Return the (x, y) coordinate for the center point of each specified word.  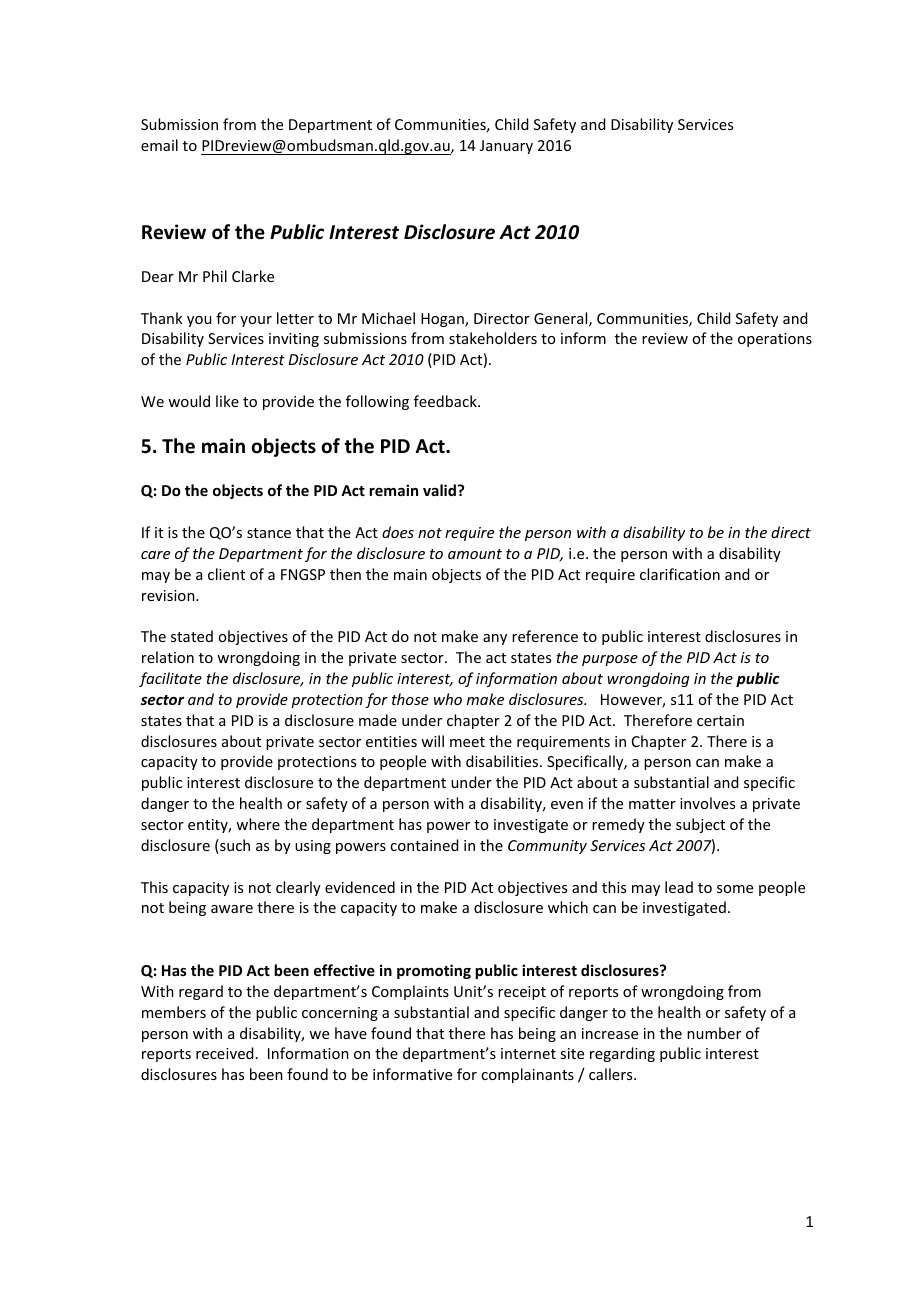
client (226, 574)
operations (775, 340)
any (495, 639)
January (506, 147)
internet (528, 1053)
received (224, 1053)
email (159, 145)
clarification (680, 574)
